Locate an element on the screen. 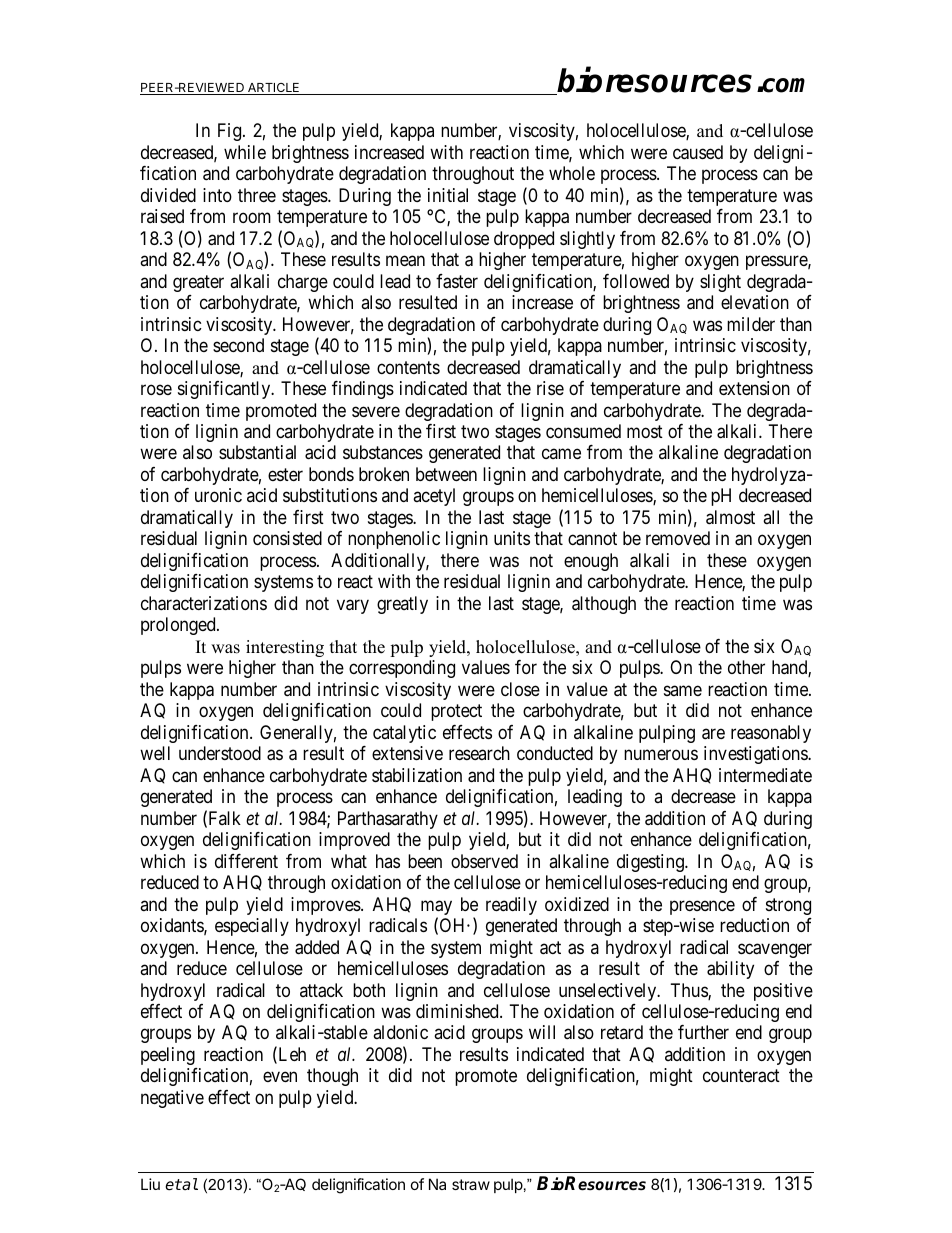  negative is located at coordinates (172, 1099).
